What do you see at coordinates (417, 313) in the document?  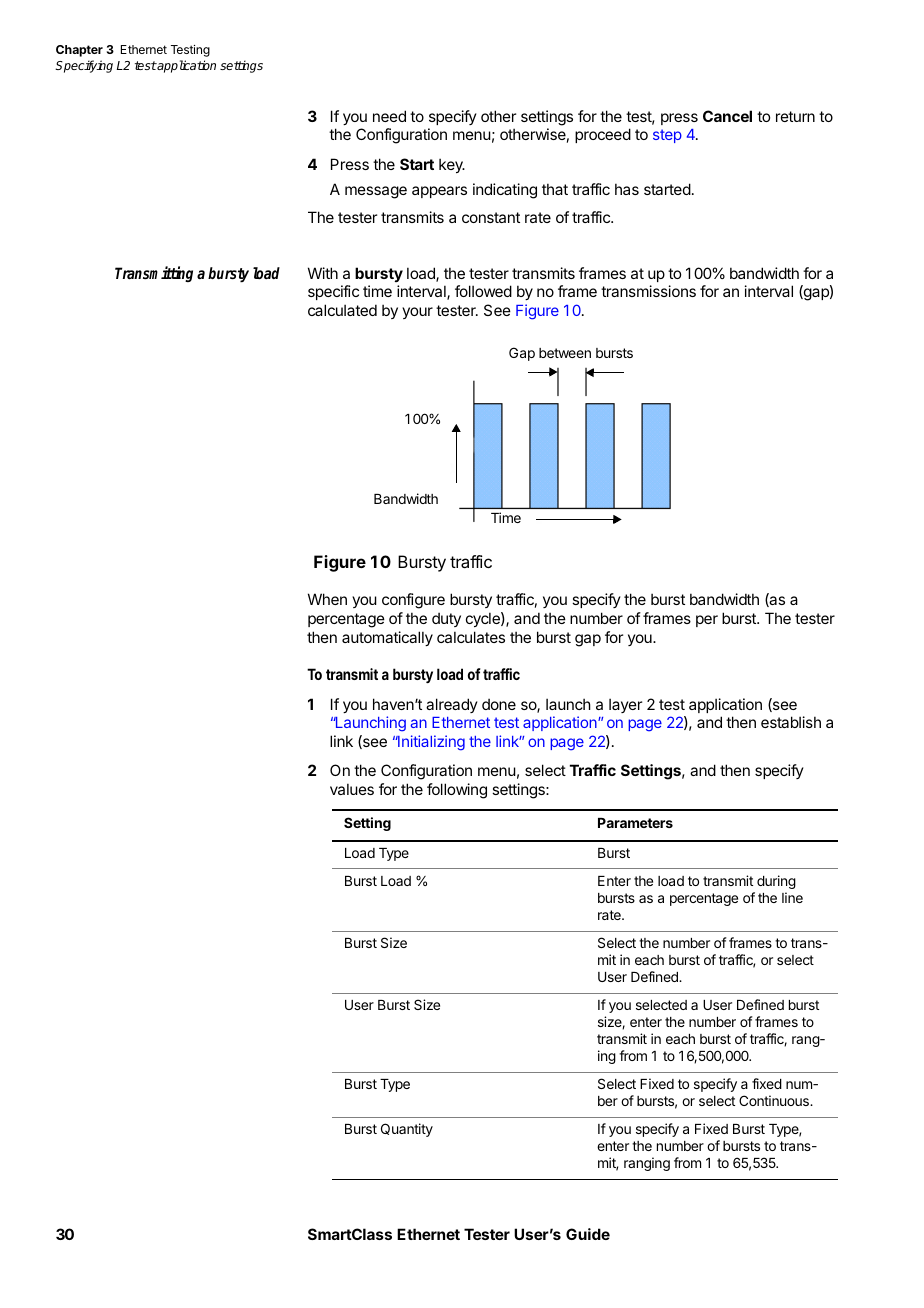 I see `your` at bounding box center [417, 313].
